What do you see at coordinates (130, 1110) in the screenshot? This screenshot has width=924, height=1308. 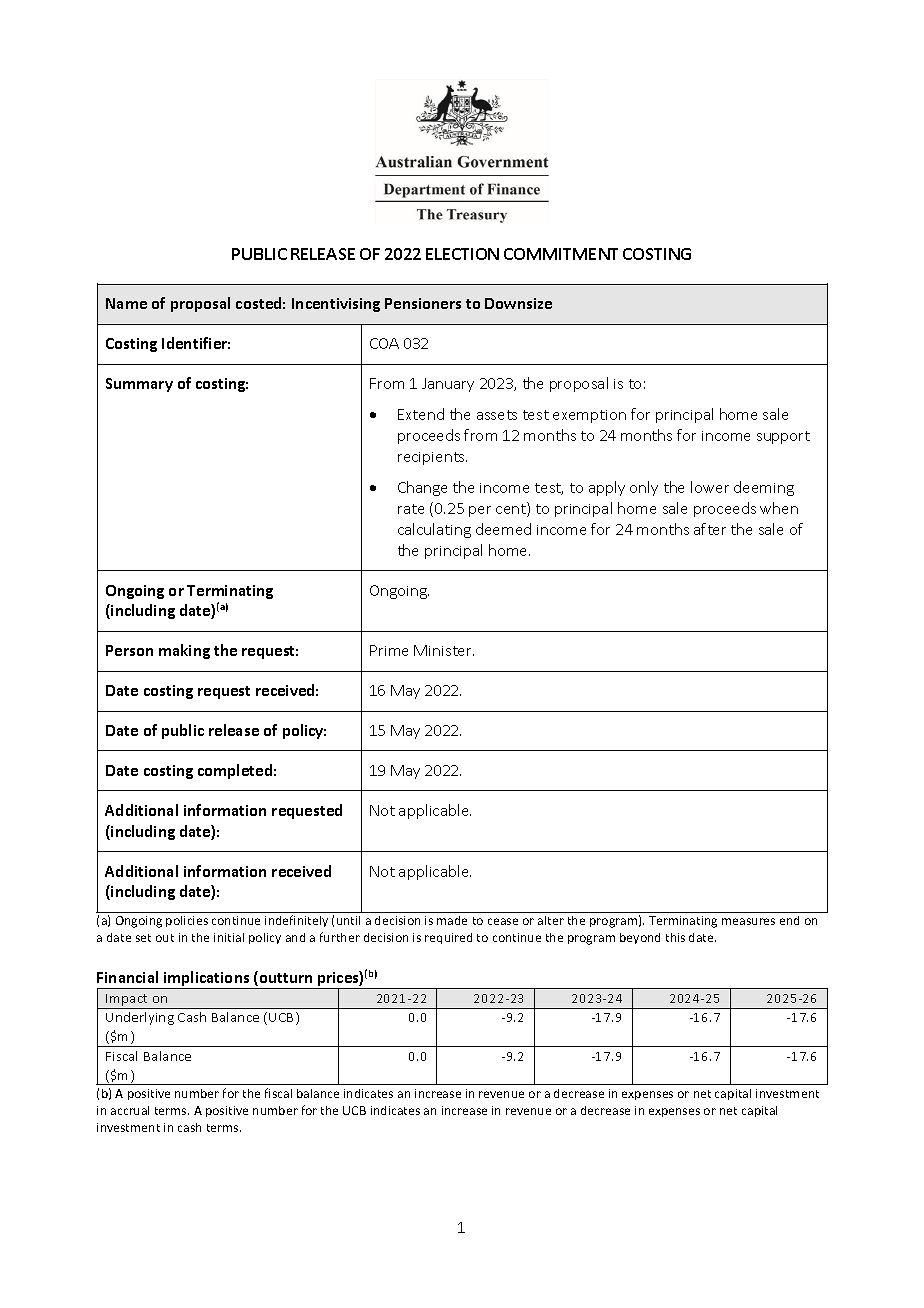 I see `accrual` at bounding box center [130, 1110].
